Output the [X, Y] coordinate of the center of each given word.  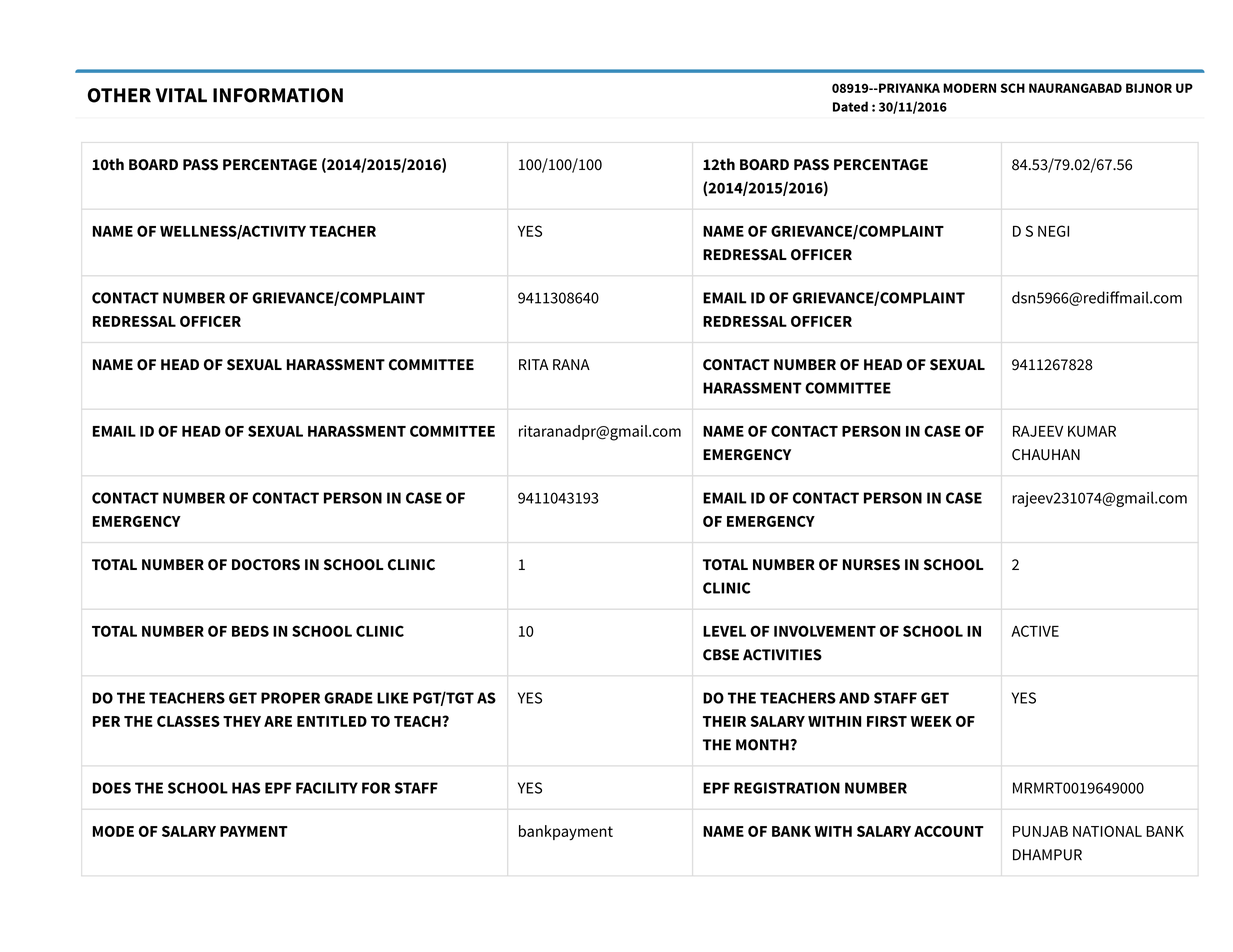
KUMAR [1092, 431]
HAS [246, 788]
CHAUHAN [1046, 455]
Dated [850, 106]
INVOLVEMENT [825, 631]
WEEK [931, 721]
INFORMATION [278, 95]
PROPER [290, 698]
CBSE [721, 655]
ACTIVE [1035, 631]
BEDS [250, 631]
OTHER [119, 95]
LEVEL [724, 631]
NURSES [871, 565]
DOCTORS [266, 565]
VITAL [181, 95]
